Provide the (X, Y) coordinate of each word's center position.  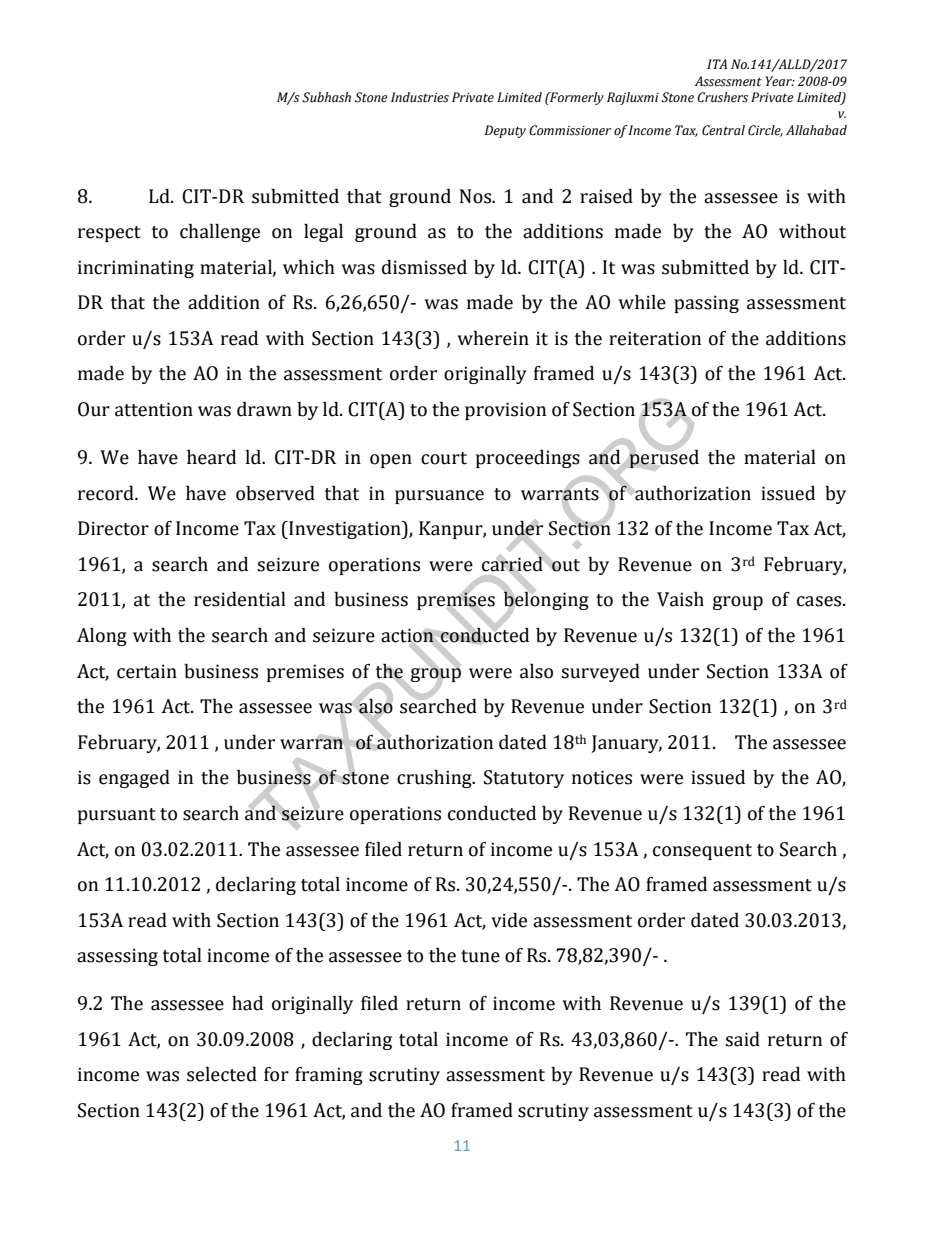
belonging (546, 601)
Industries (420, 97)
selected (222, 1074)
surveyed (600, 673)
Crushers (722, 97)
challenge (220, 233)
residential (240, 599)
